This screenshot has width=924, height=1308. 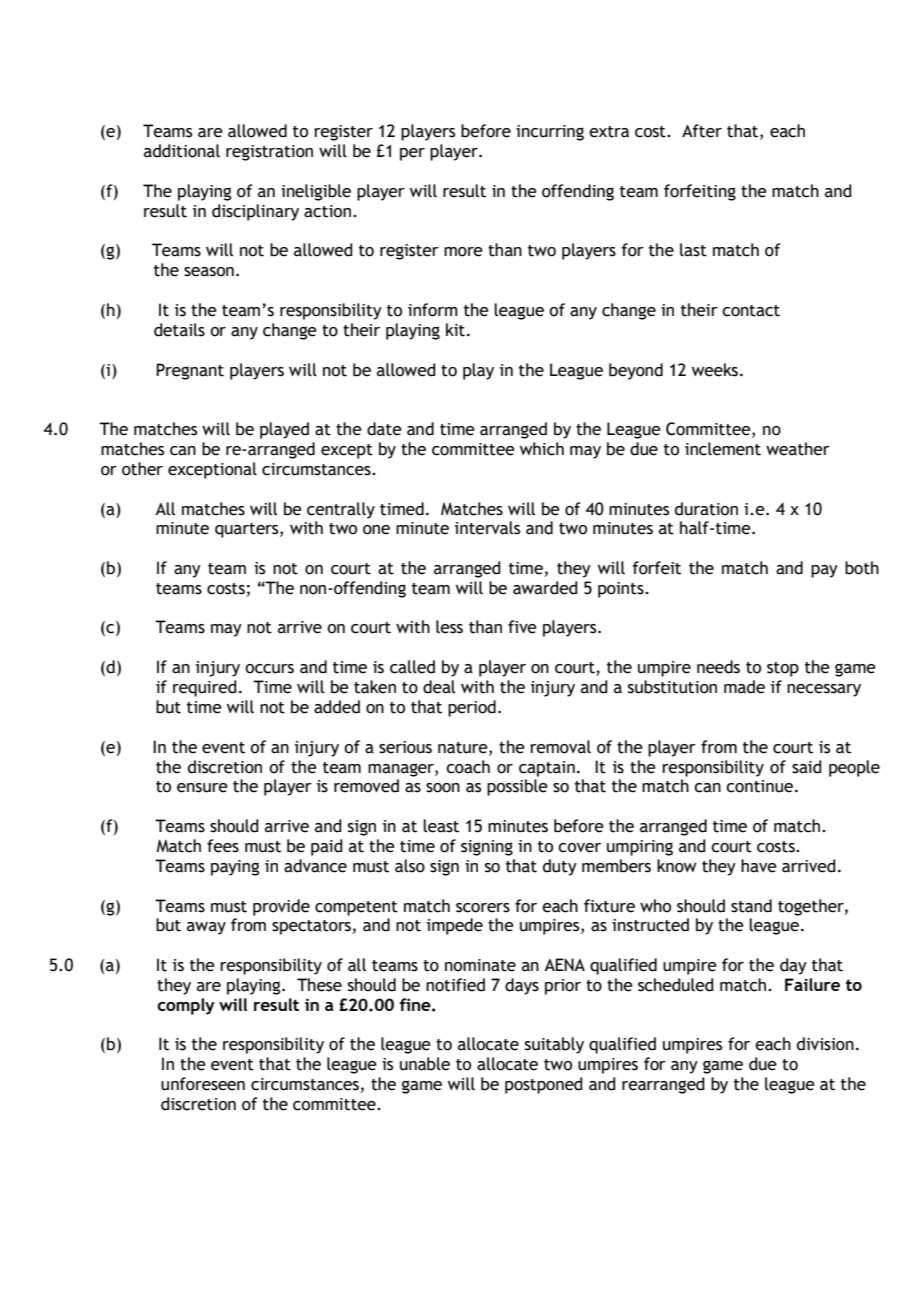 I want to click on said, so click(x=807, y=767).
